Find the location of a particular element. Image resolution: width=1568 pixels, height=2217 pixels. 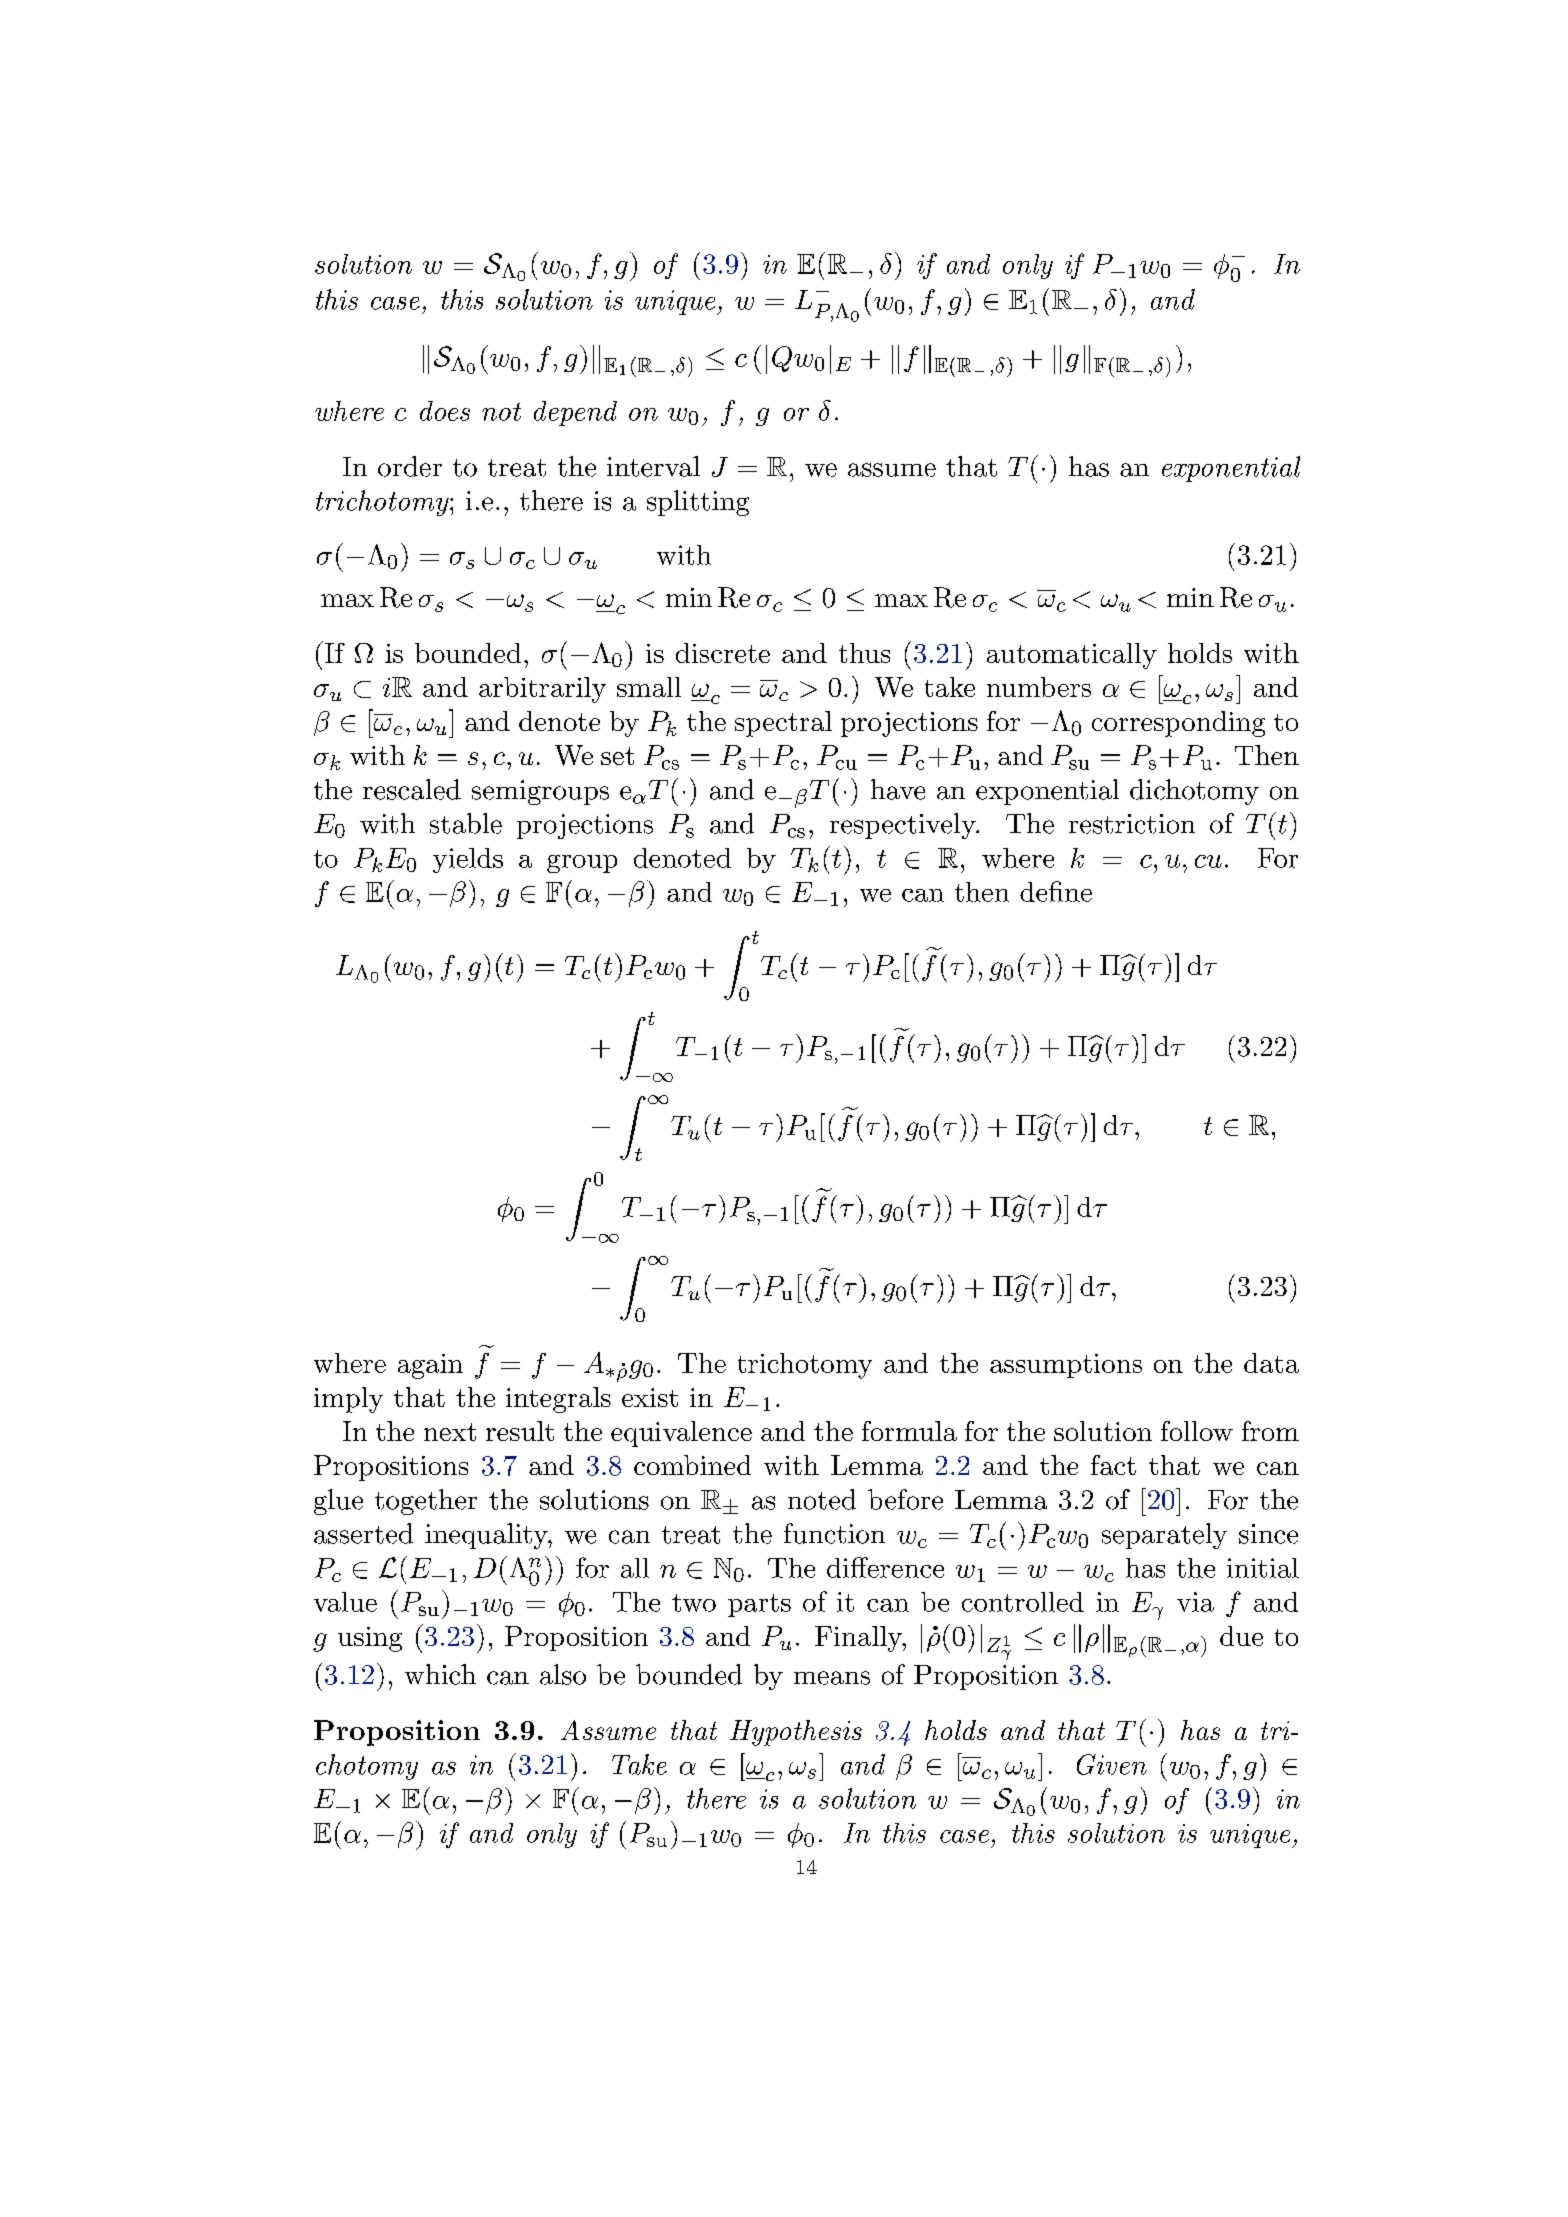

automatically is located at coordinates (1072, 656).
